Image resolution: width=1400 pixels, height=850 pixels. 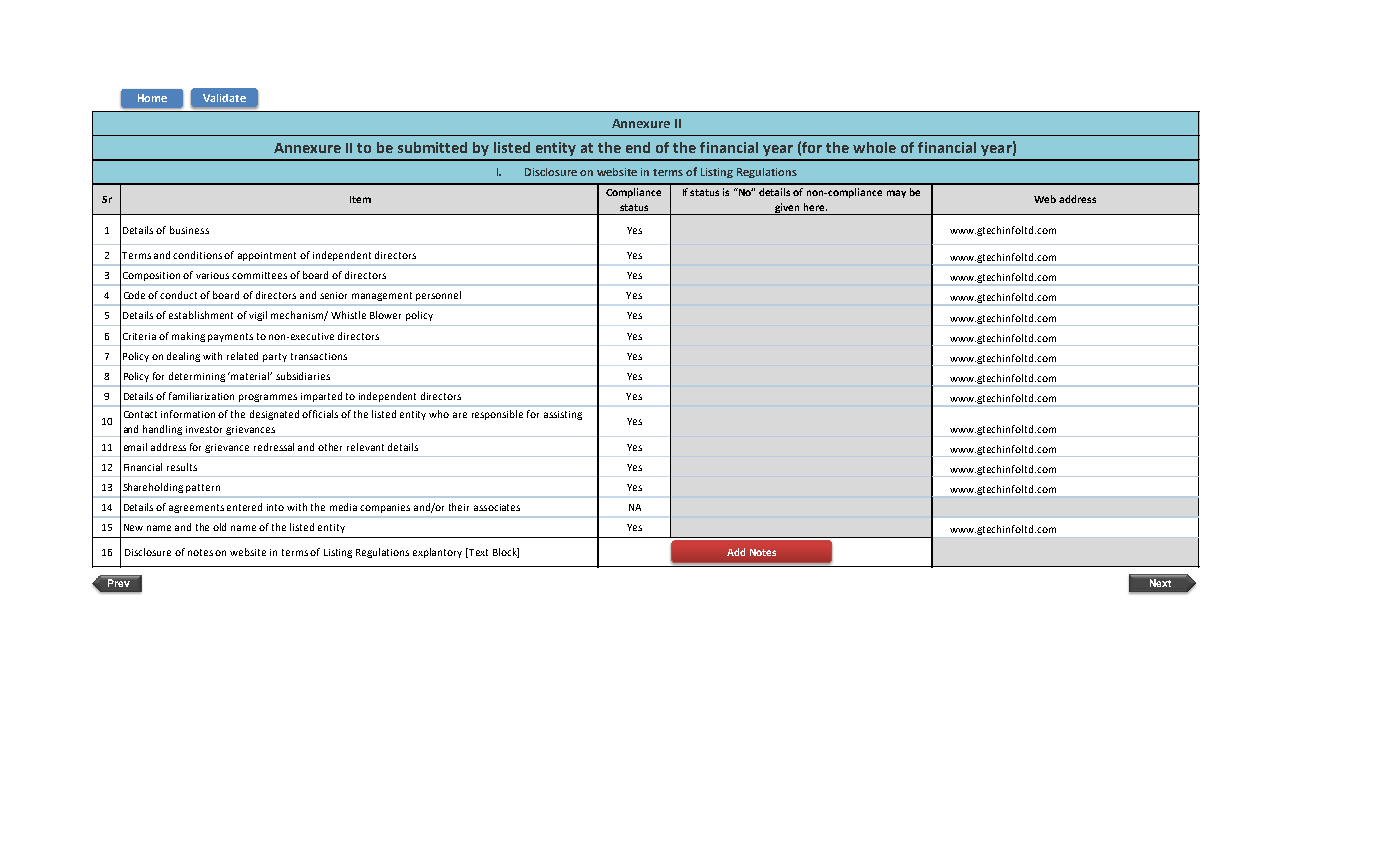 What do you see at coordinates (224, 98) in the screenshot?
I see `Validate` at bounding box center [224, 98].
